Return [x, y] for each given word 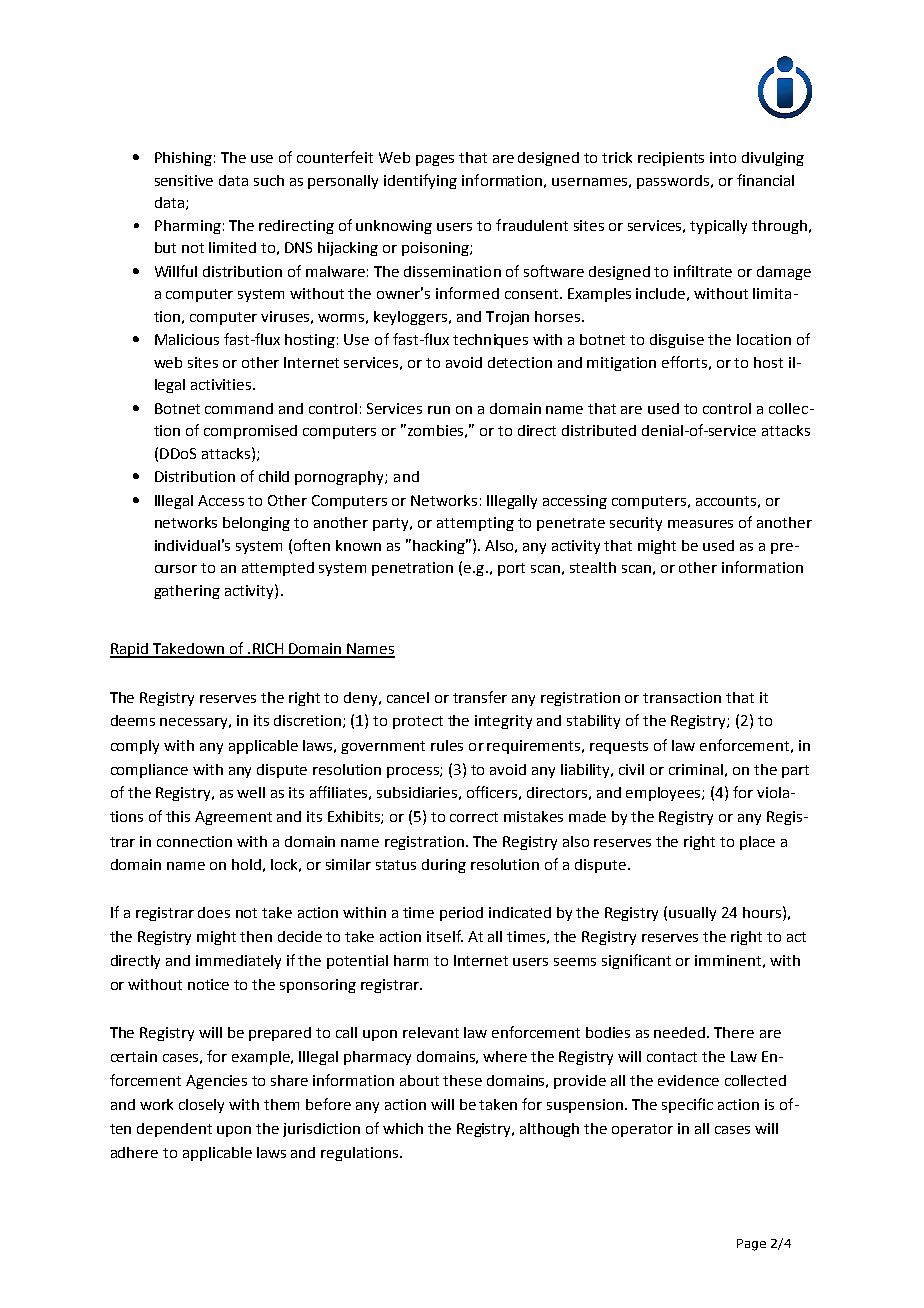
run [439, 410]
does [214, 912]
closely [201, 1106]
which [403, 1128]
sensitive [184, 180]
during [444, 866]
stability [593, 722]
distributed [599, 430]
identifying [420, 181]
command [239, 408]
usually [692, 914]
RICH [268, 650]
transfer [480, 697]
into [723, 157]
